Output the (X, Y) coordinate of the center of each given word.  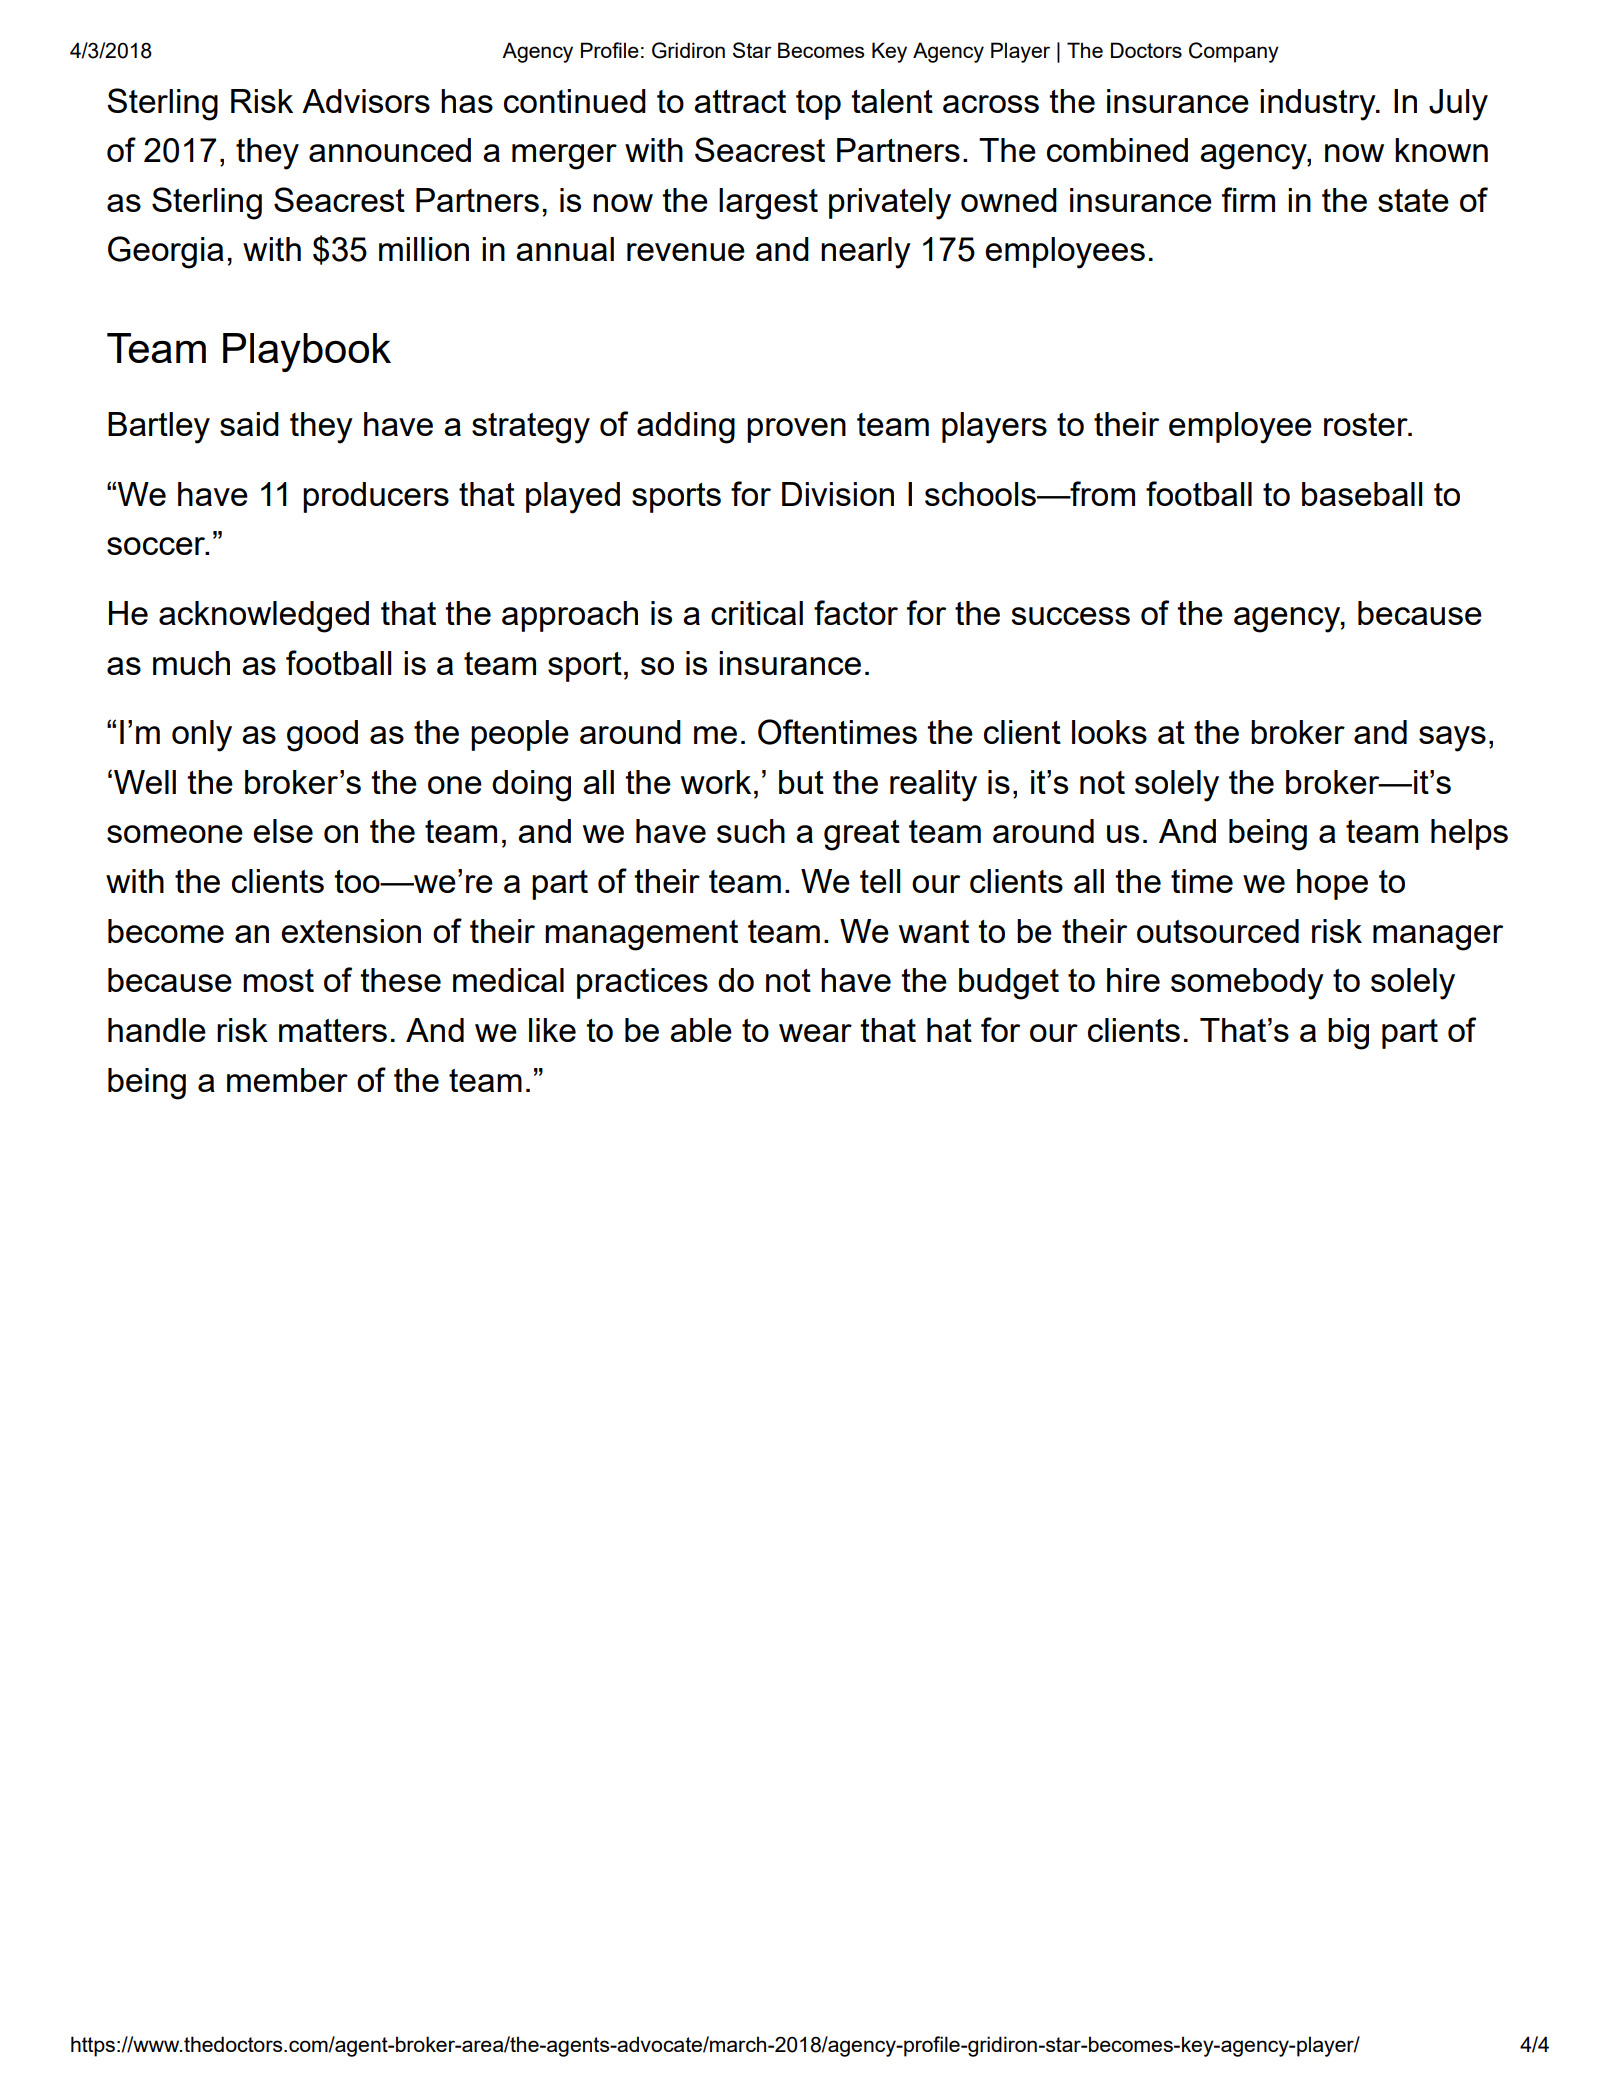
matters (333, 1030)
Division (838, 494)
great (862, 835)
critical (757, 613)
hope (1332, 884)
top (818, 105)
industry (1319, 105)
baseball (1362, 494)
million (424, 249)
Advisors (366, 101)
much (191, 663)
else (283, 831)
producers (376, 497)
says (1452, 739)
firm (1248, 199)
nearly (866, 253)
